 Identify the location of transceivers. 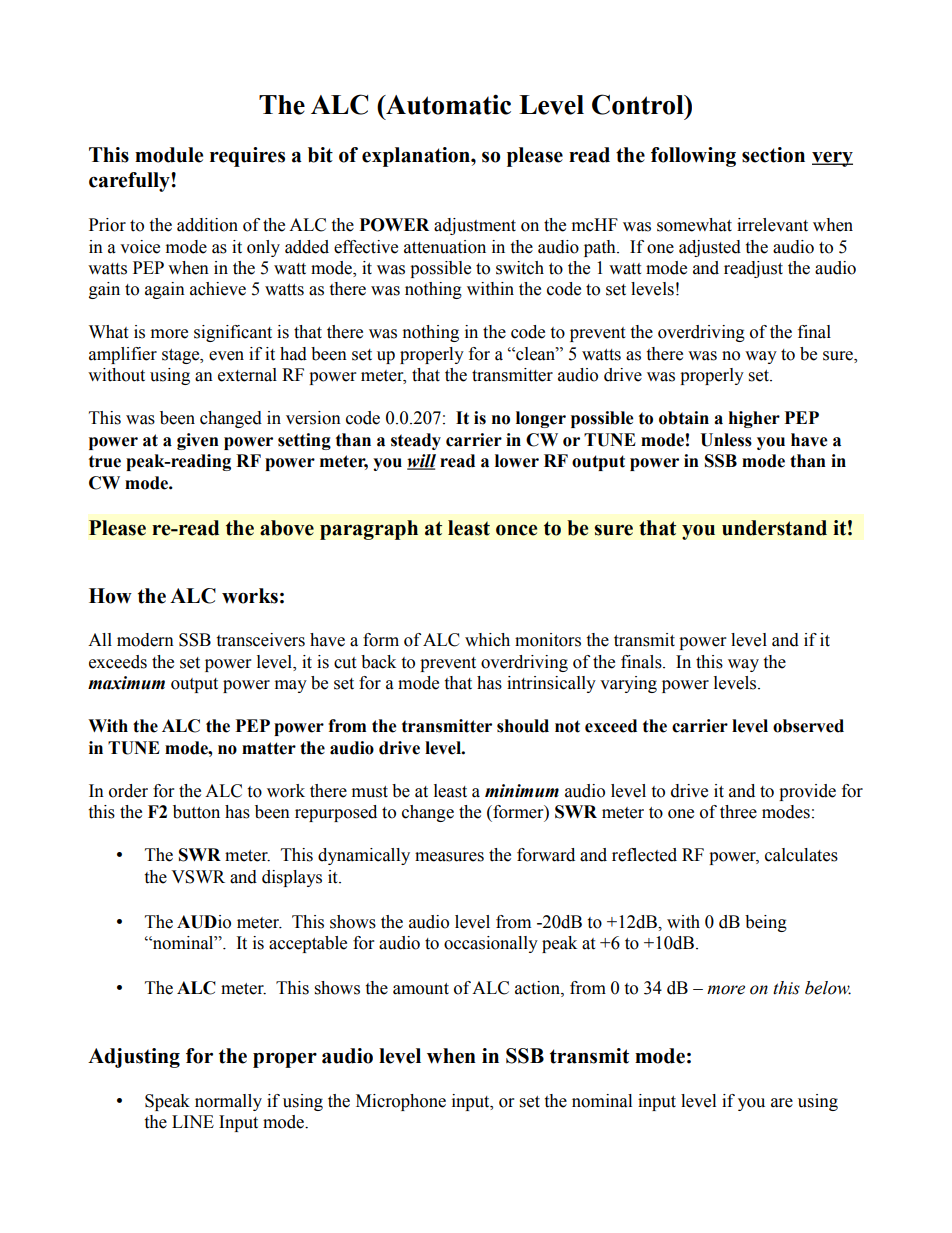
(260, 640).
